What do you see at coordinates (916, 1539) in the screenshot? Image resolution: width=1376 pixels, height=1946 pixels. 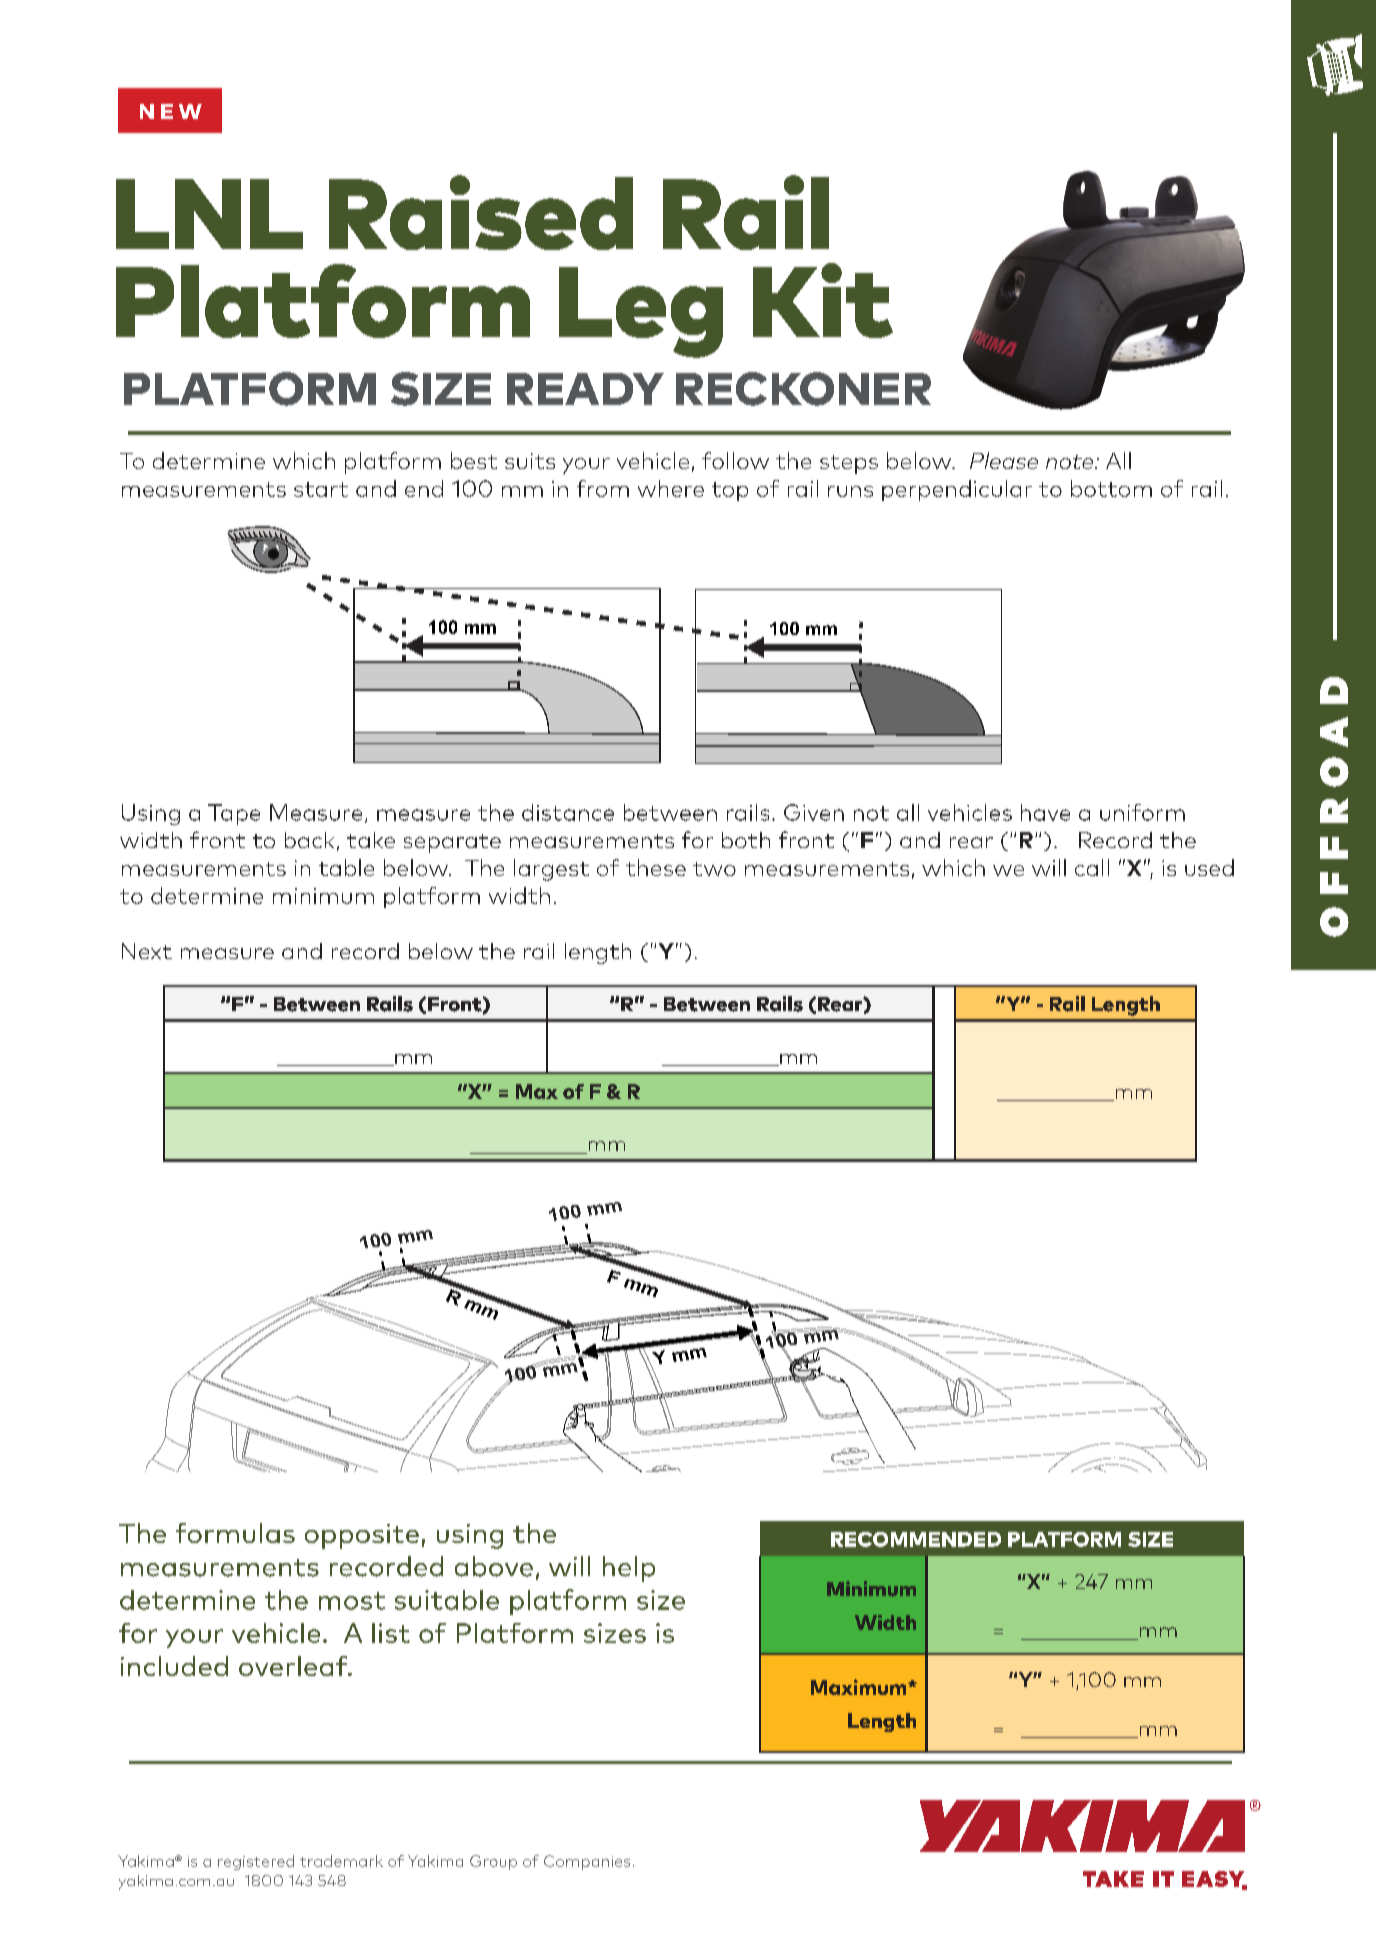 I see `RECOMMENDED` at bounding box center [916, 1539].
